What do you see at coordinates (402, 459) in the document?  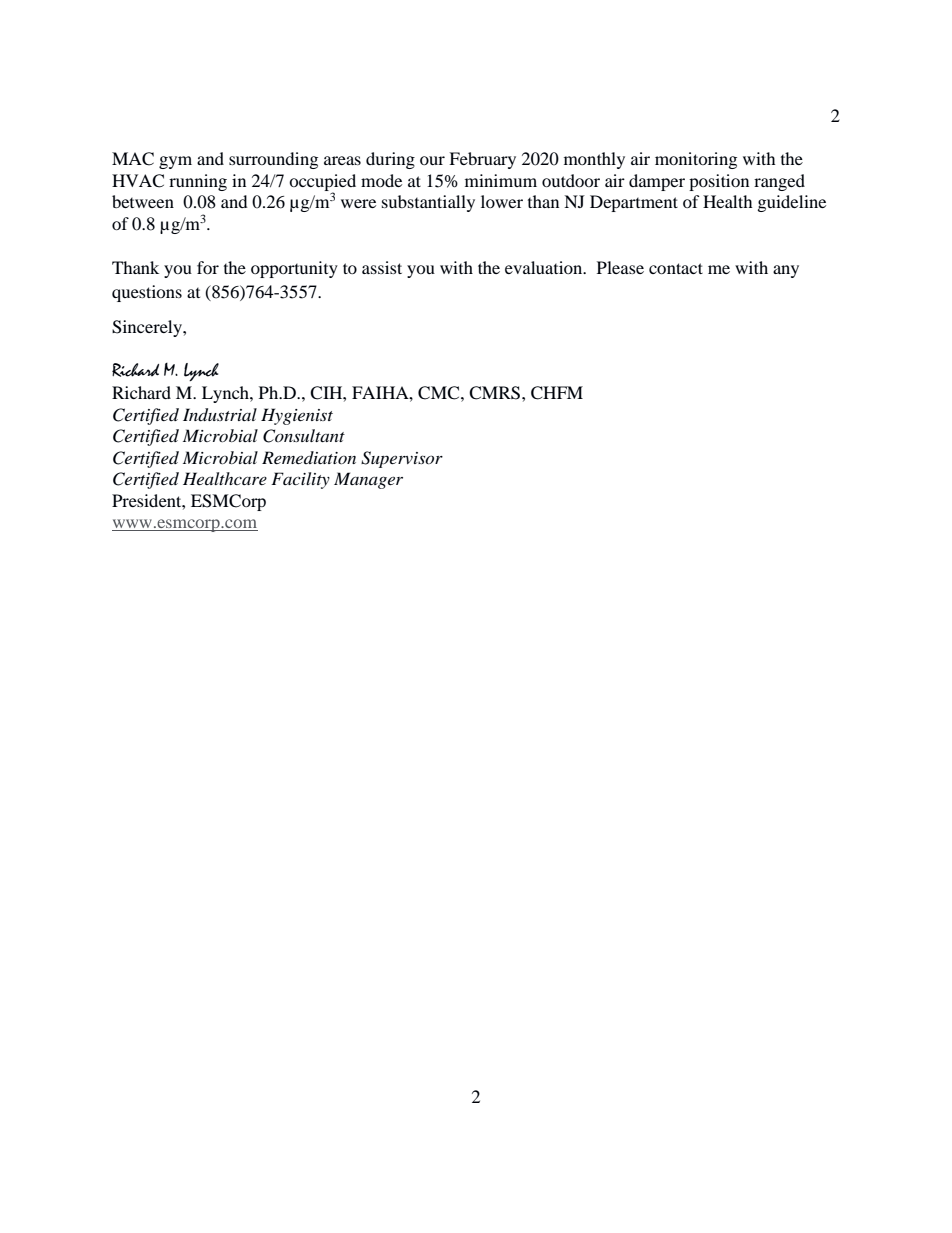 I see `Supervisor` at bounding box center [402, 459].
